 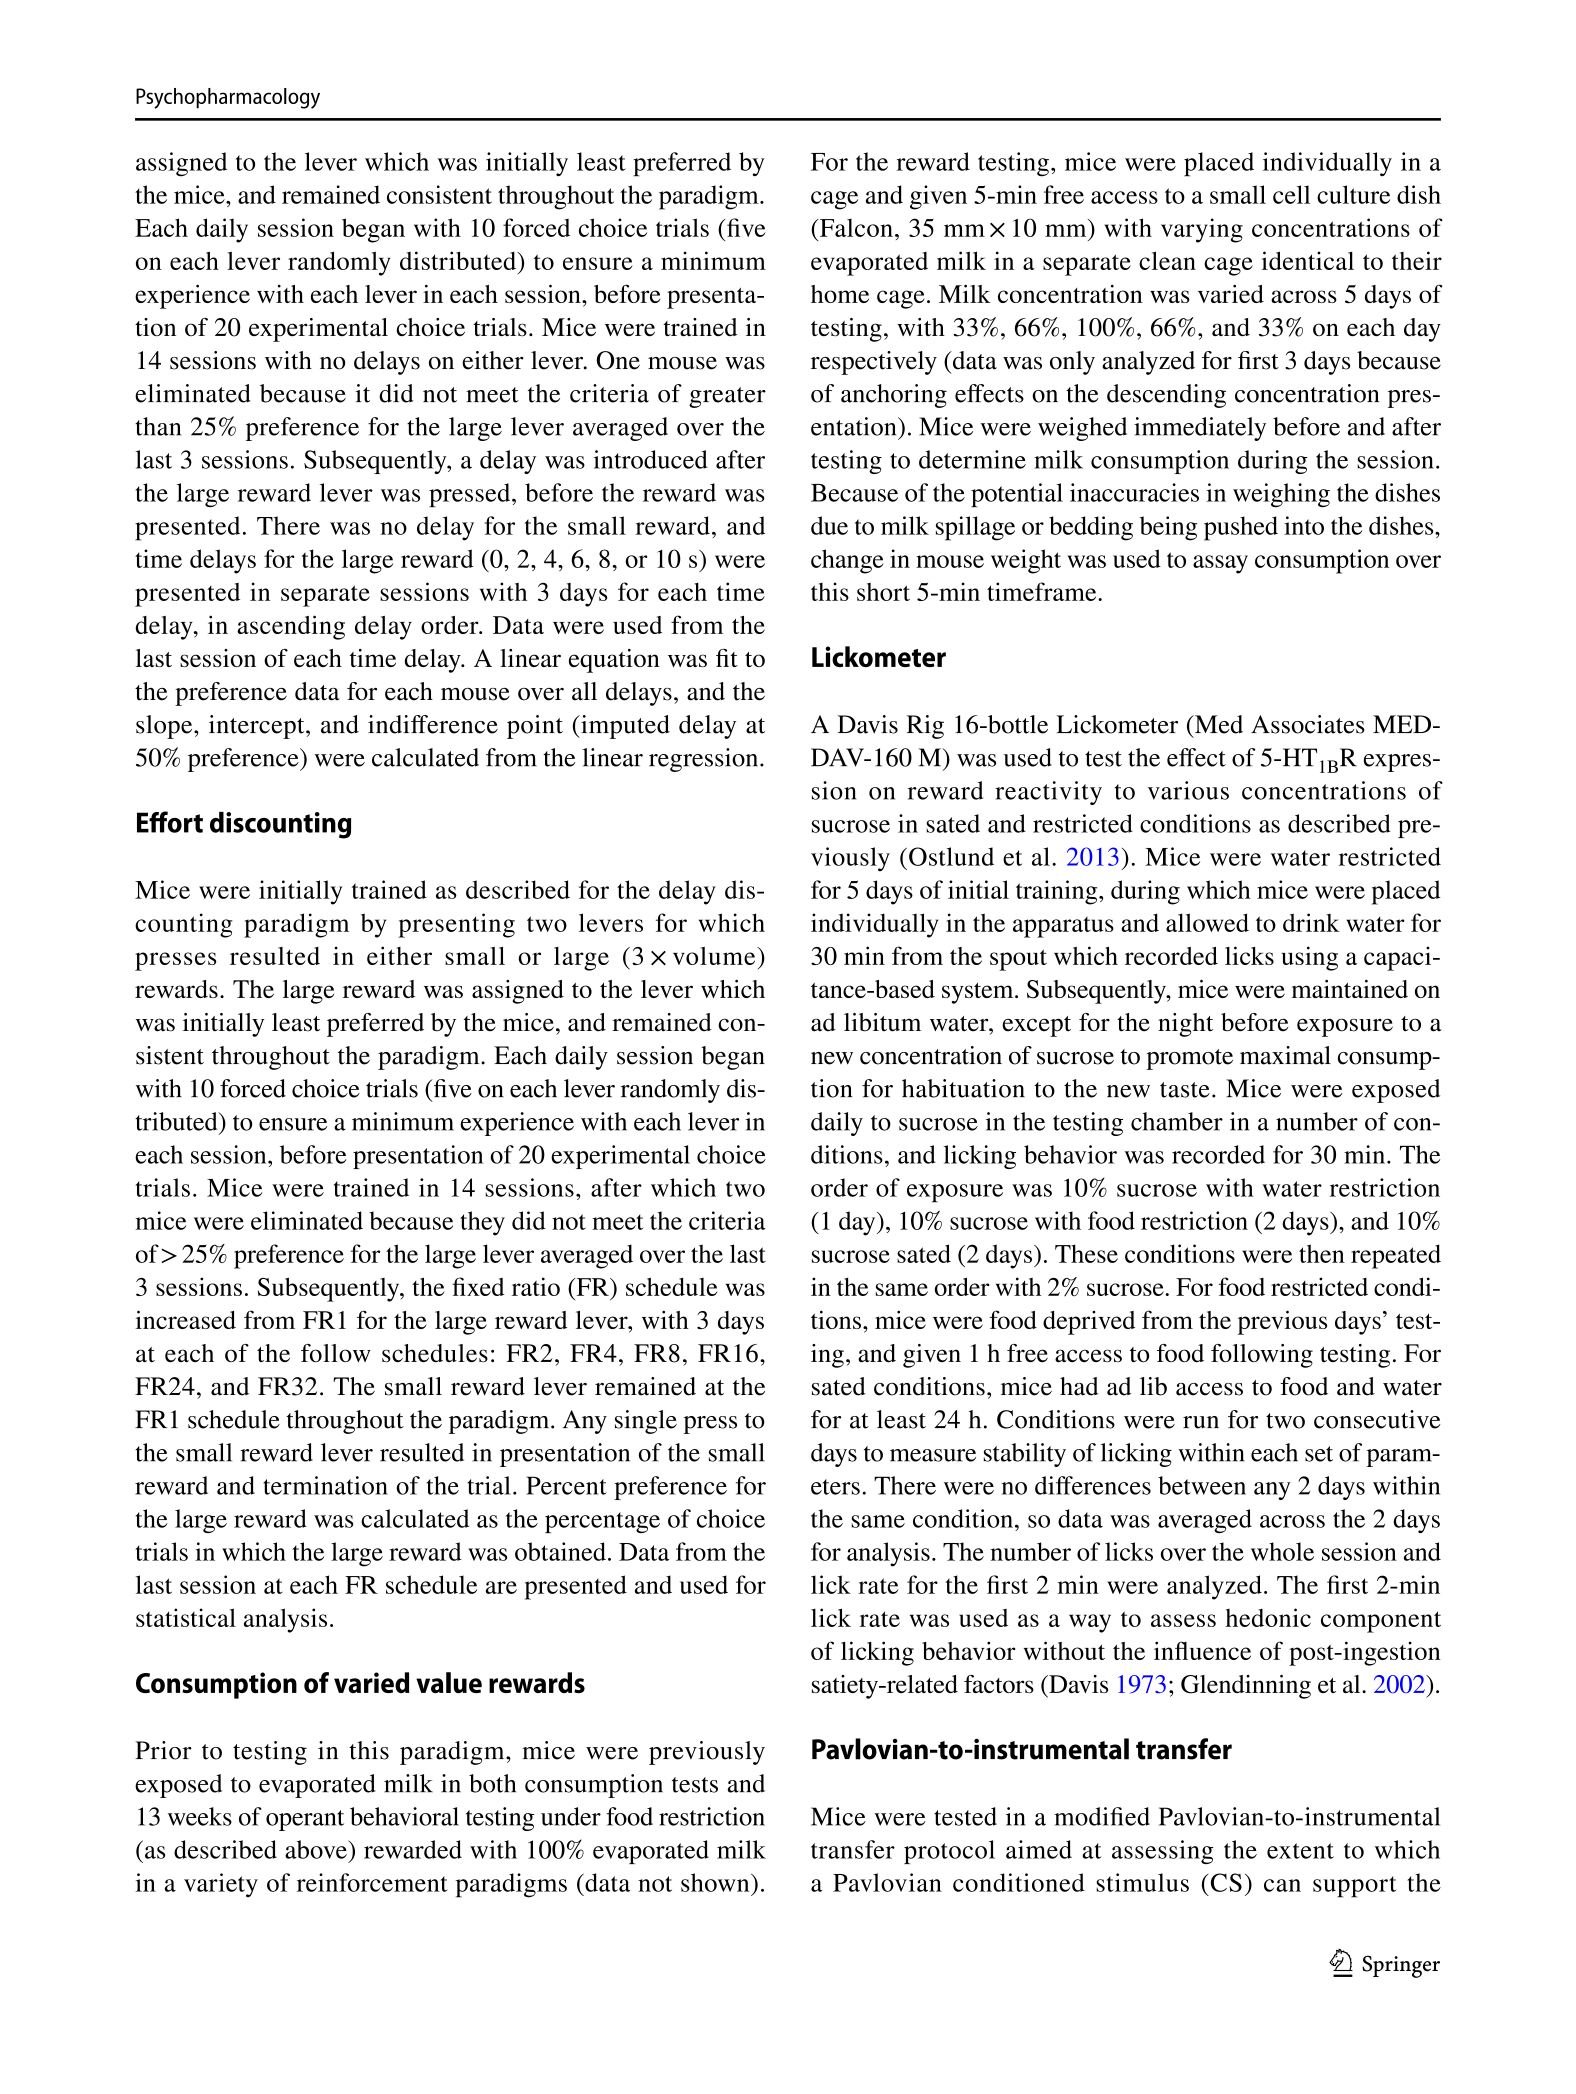 I want to click on weighing, so click(x=1281, y=495).
